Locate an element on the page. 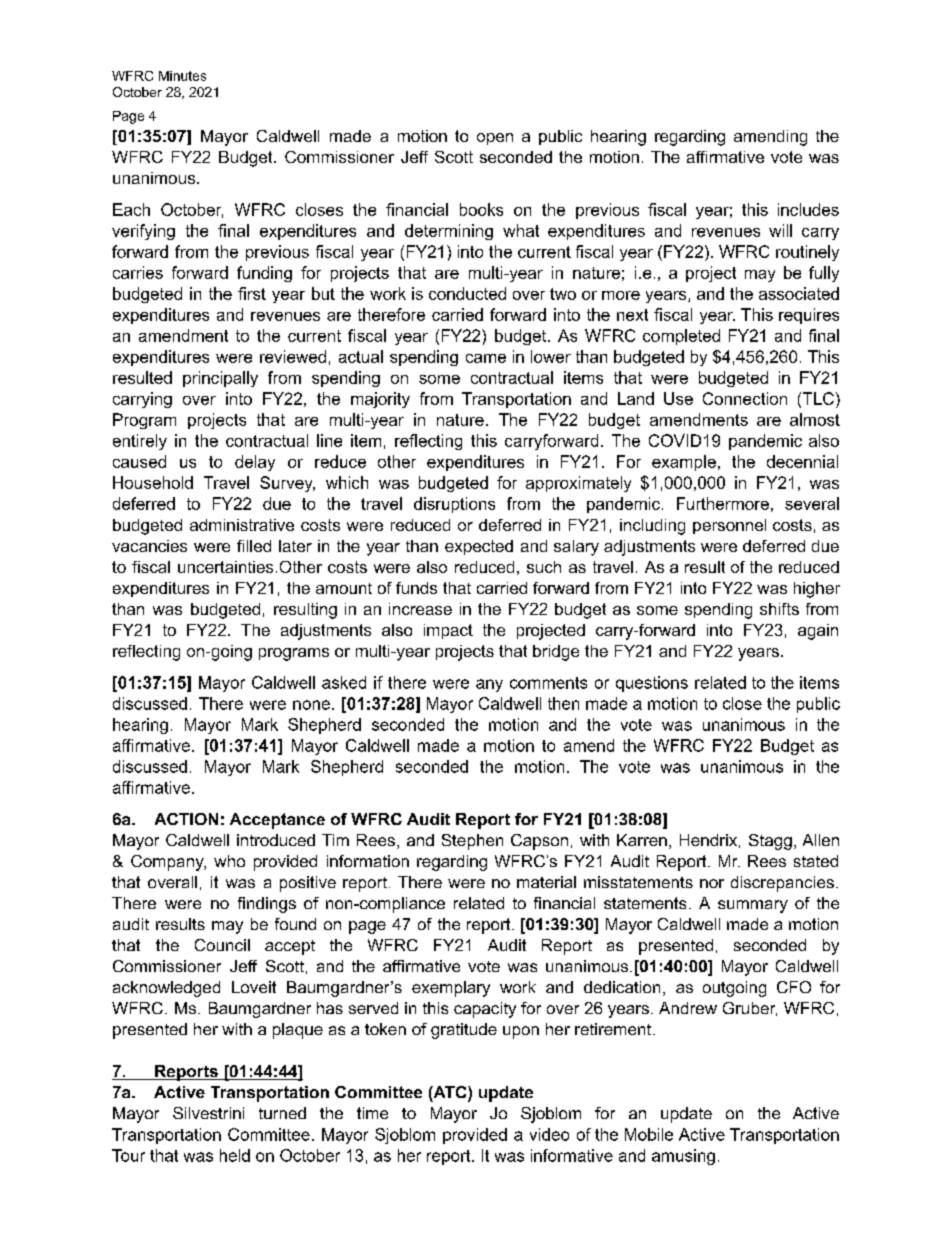  Minutes is located at coordinates (182, 76).
